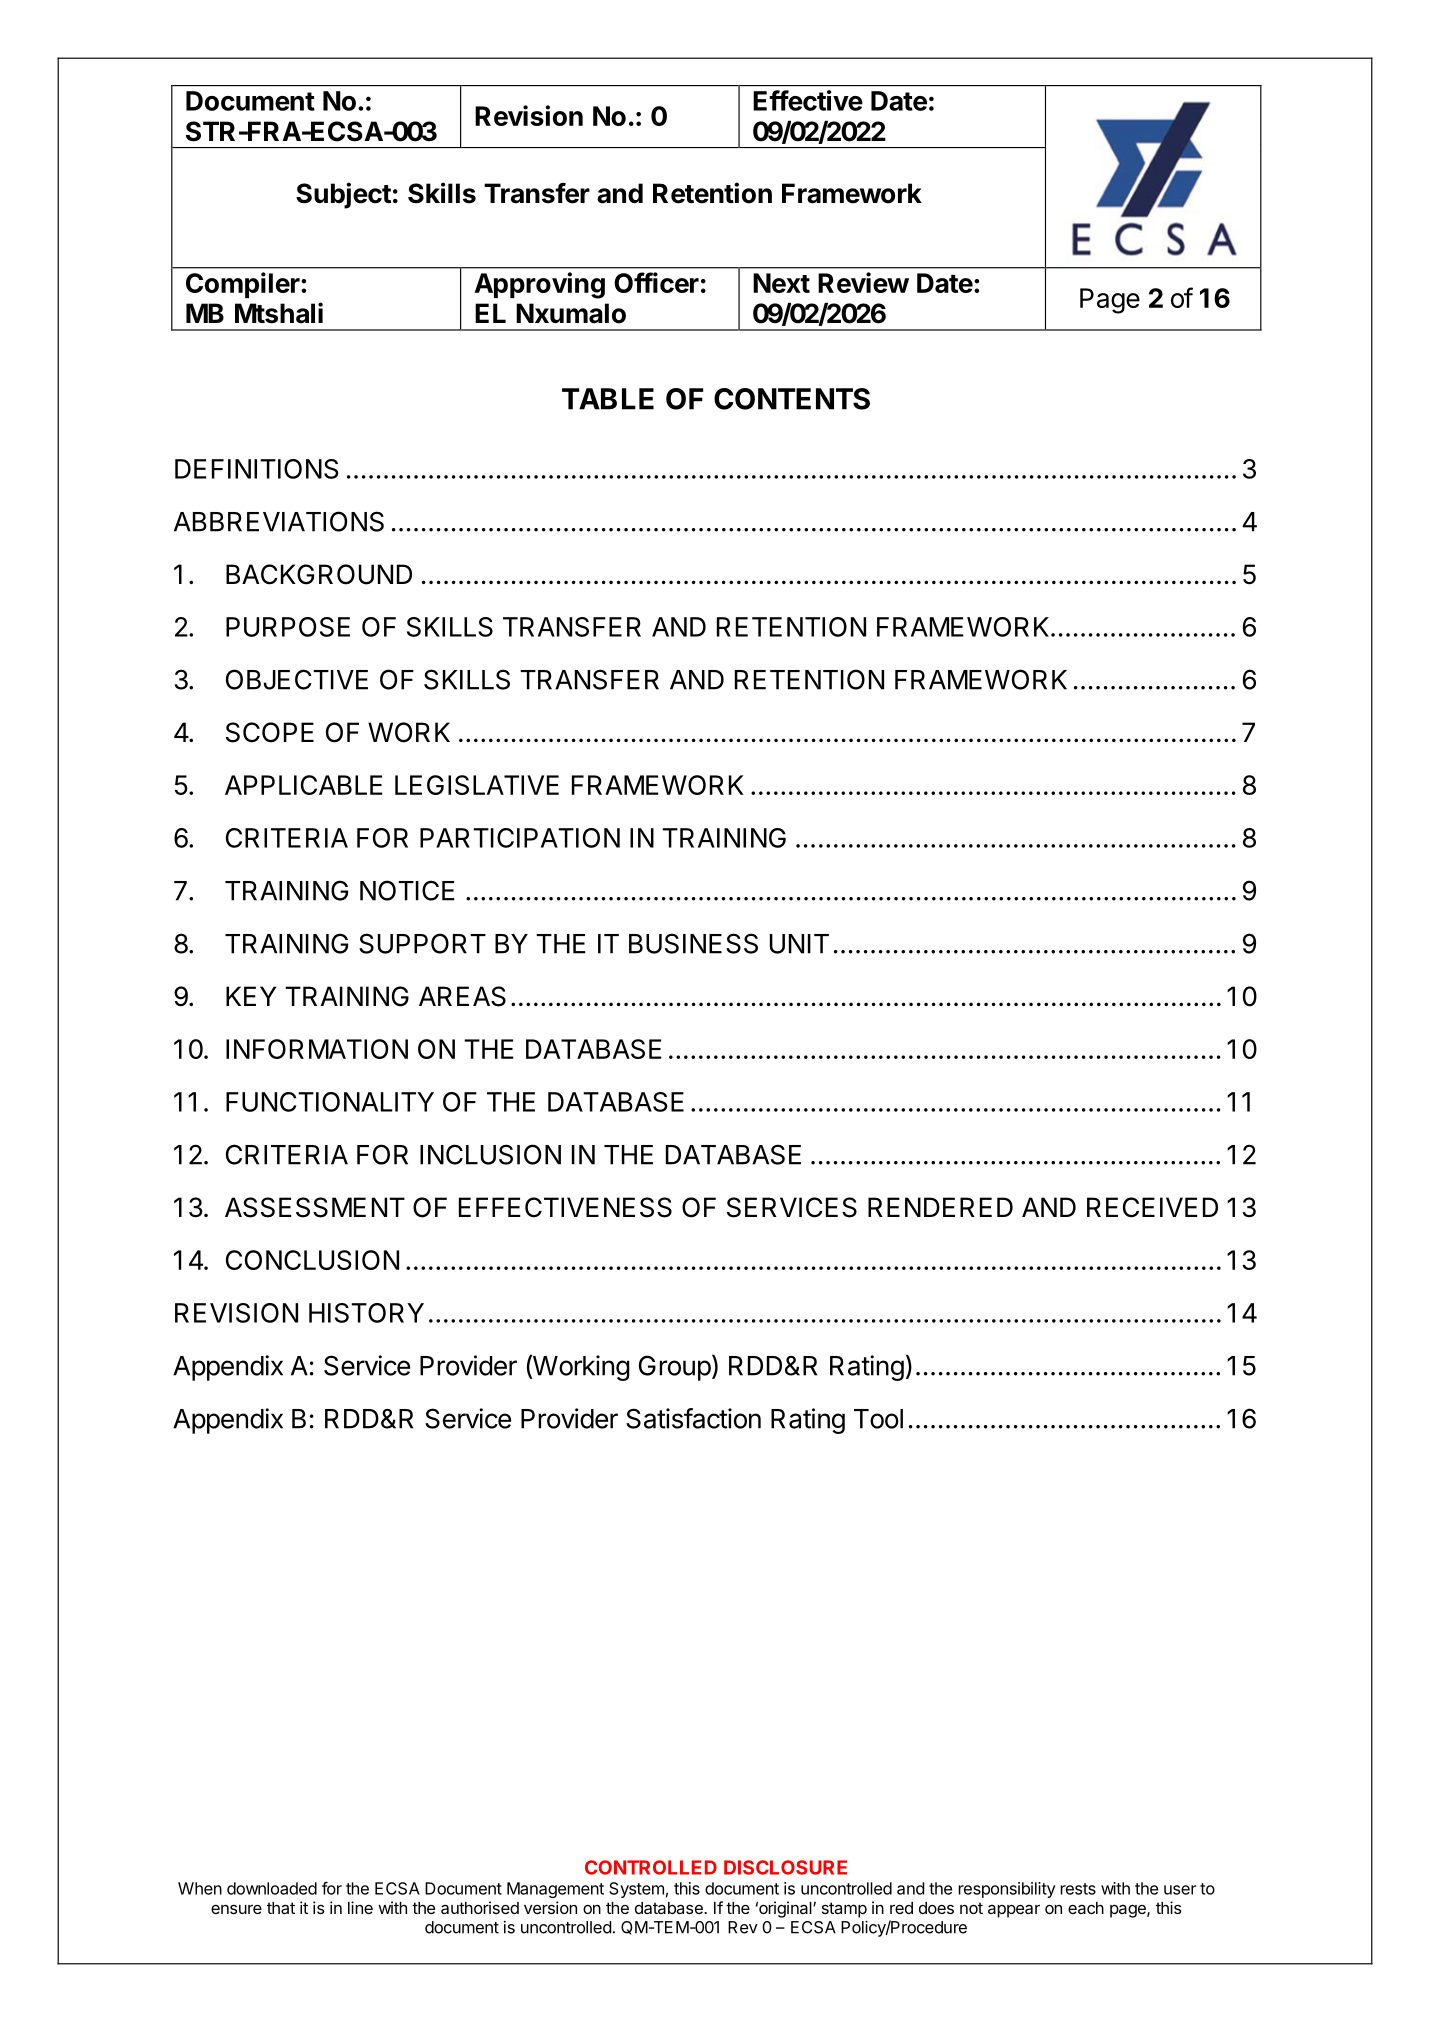 Image resolution: width=1430 pixels, height=2022 pixels. What do you see at coordinates (863, 282) in the page?
I see `Review` at bounding box center [863, 282].
